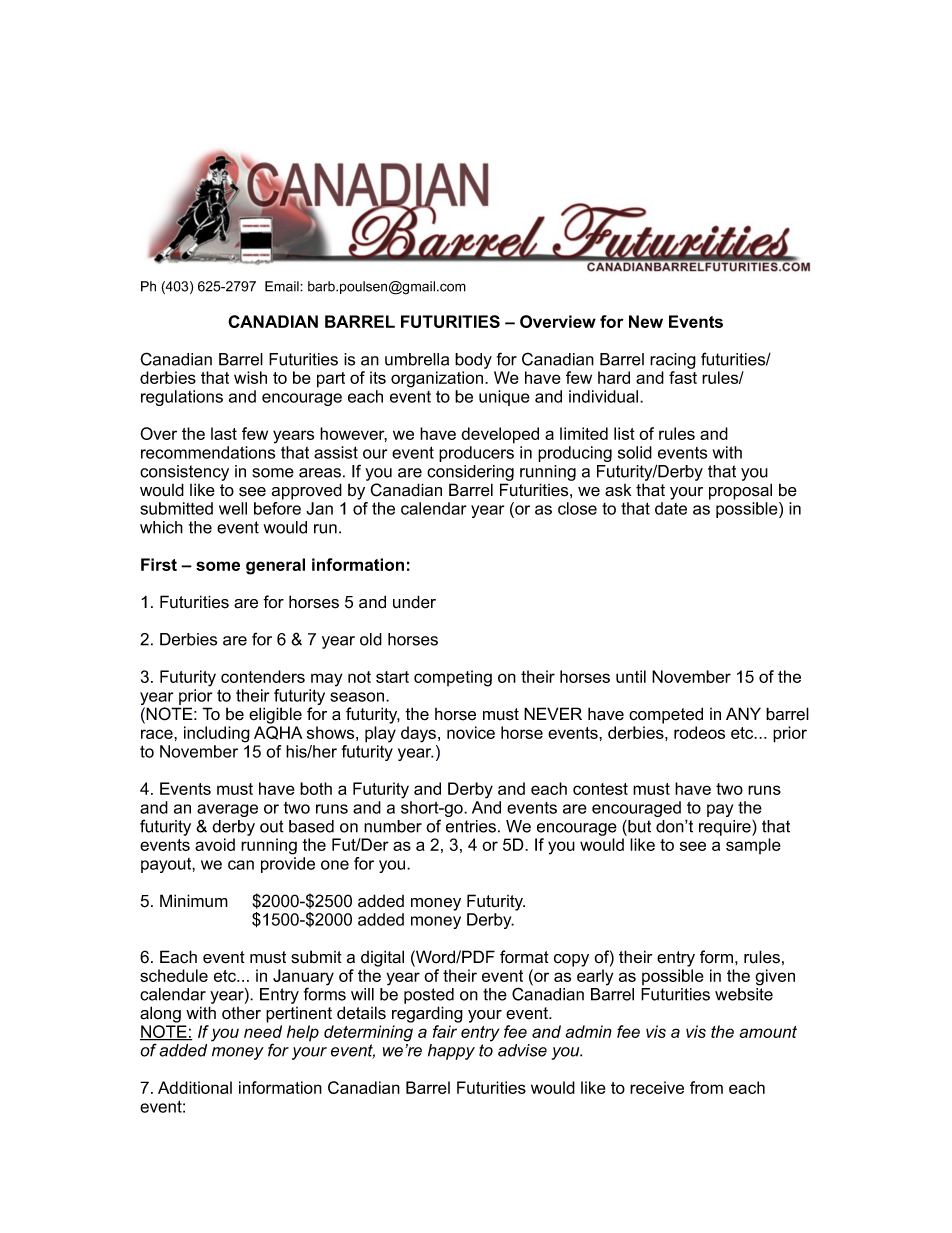  I want to click on New, so click(646, 321).
